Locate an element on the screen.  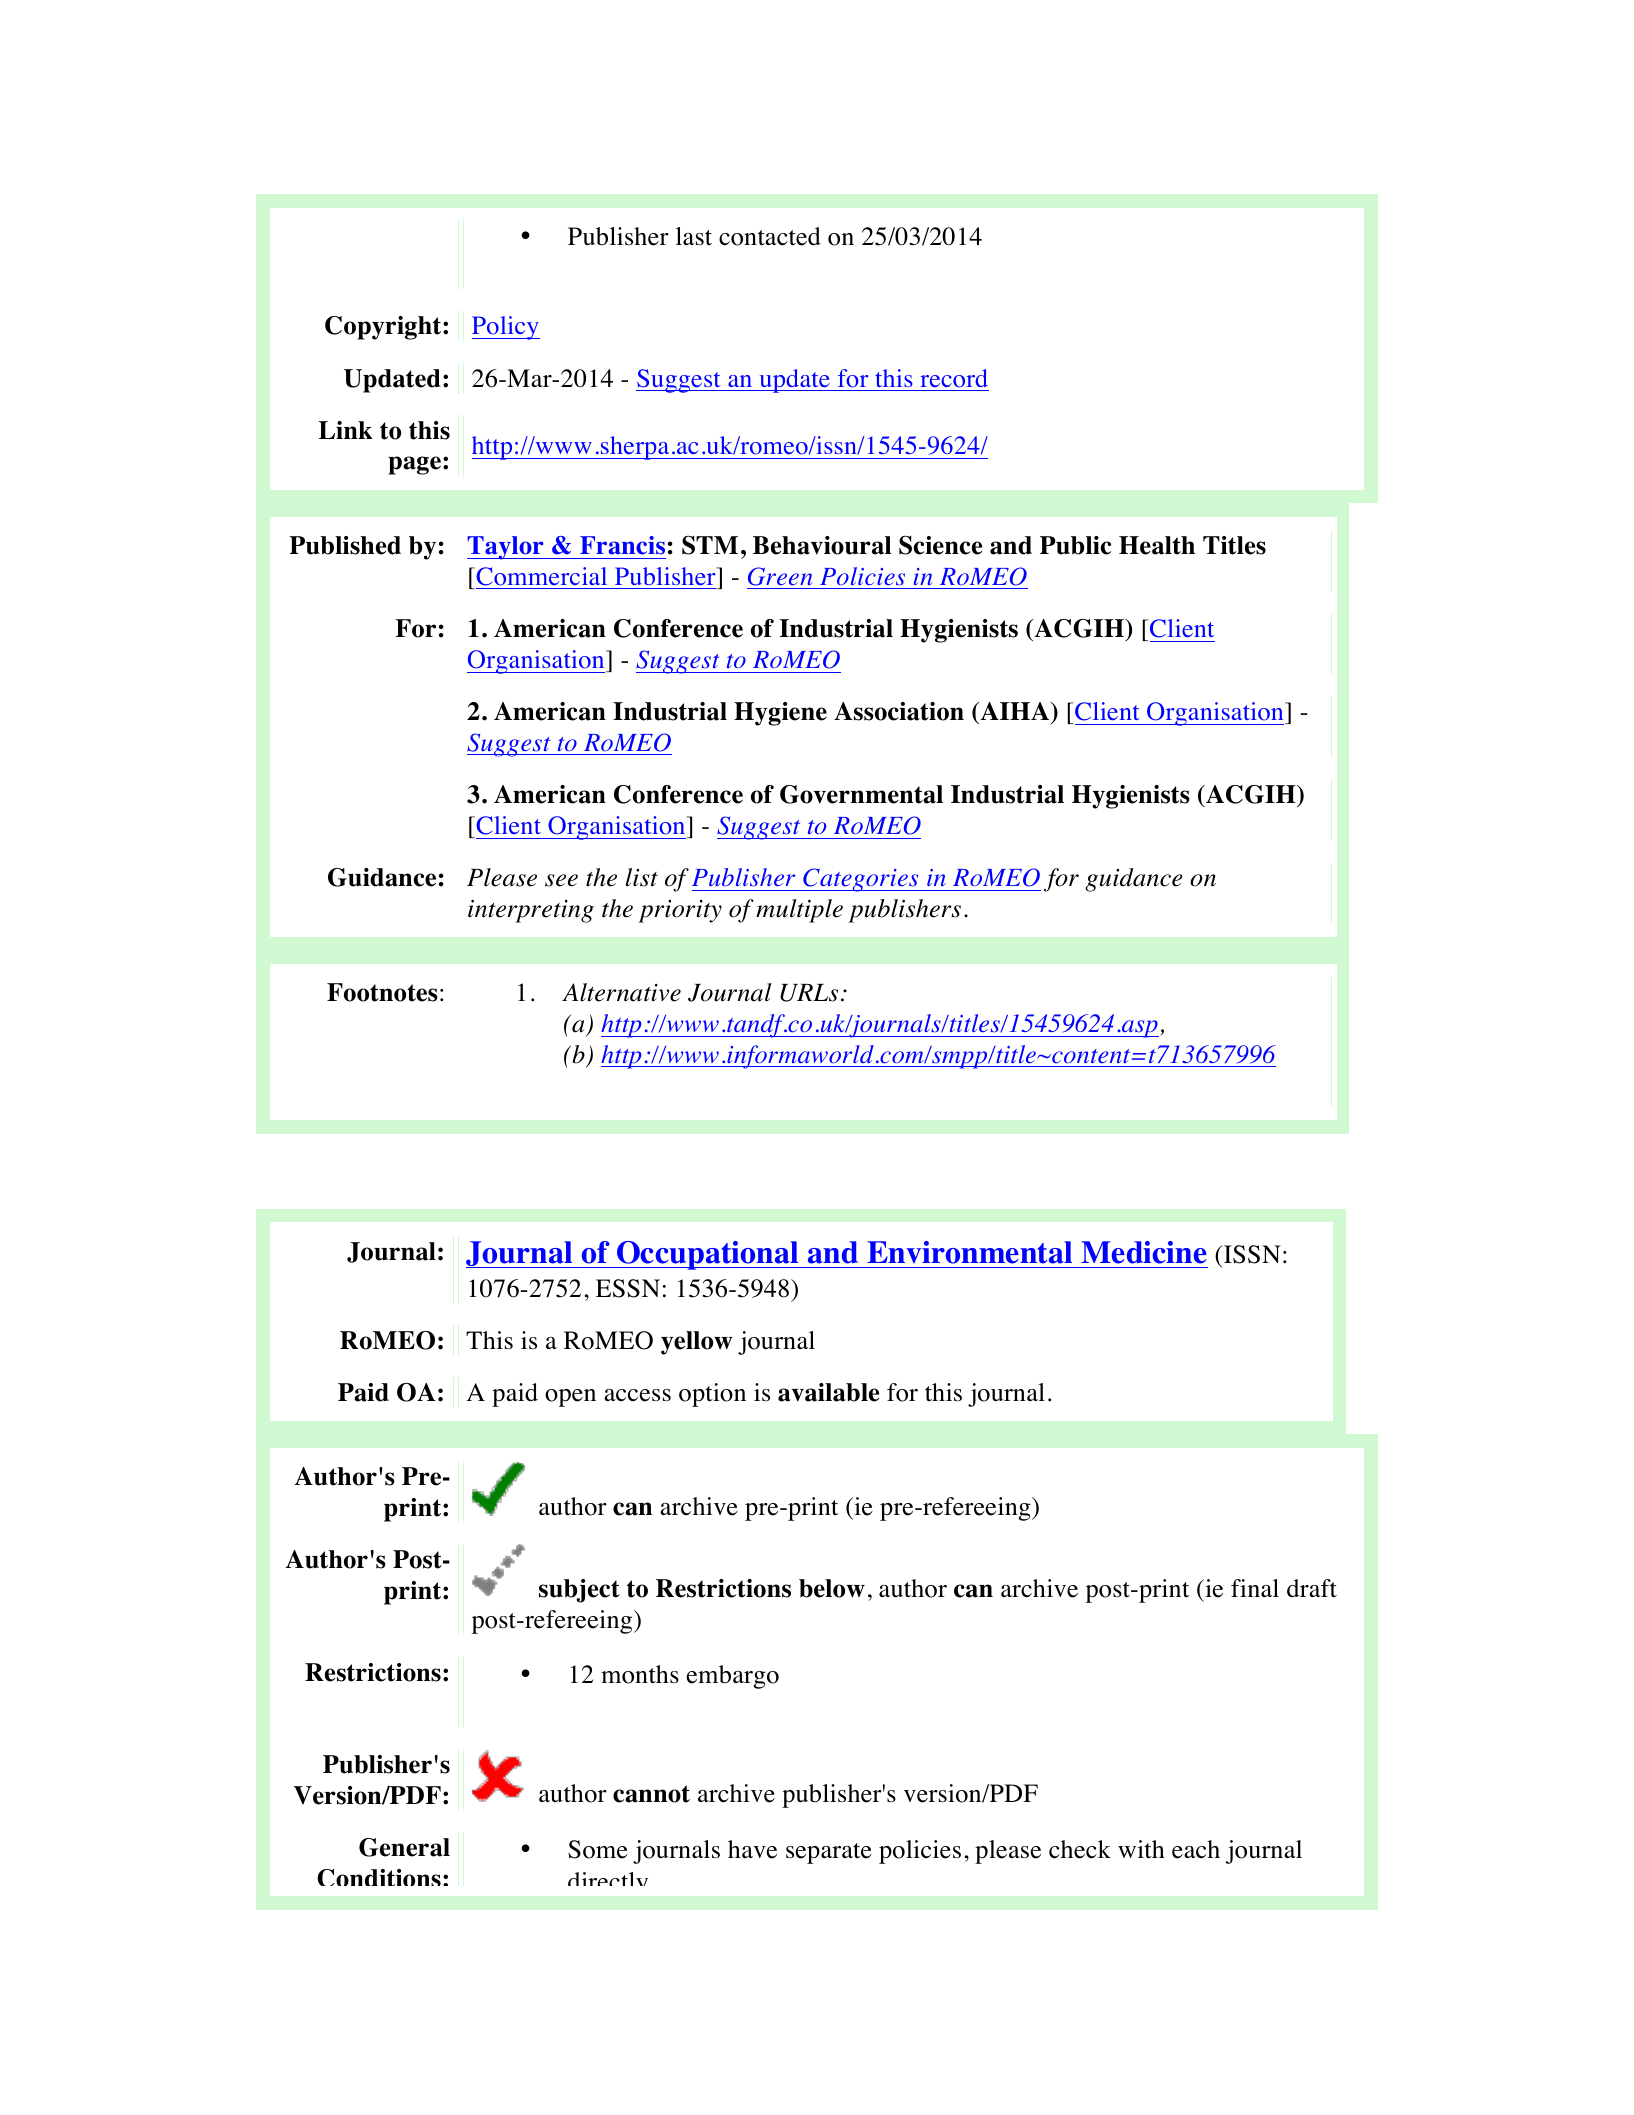
contacted is located at coordinates (770, 236).
